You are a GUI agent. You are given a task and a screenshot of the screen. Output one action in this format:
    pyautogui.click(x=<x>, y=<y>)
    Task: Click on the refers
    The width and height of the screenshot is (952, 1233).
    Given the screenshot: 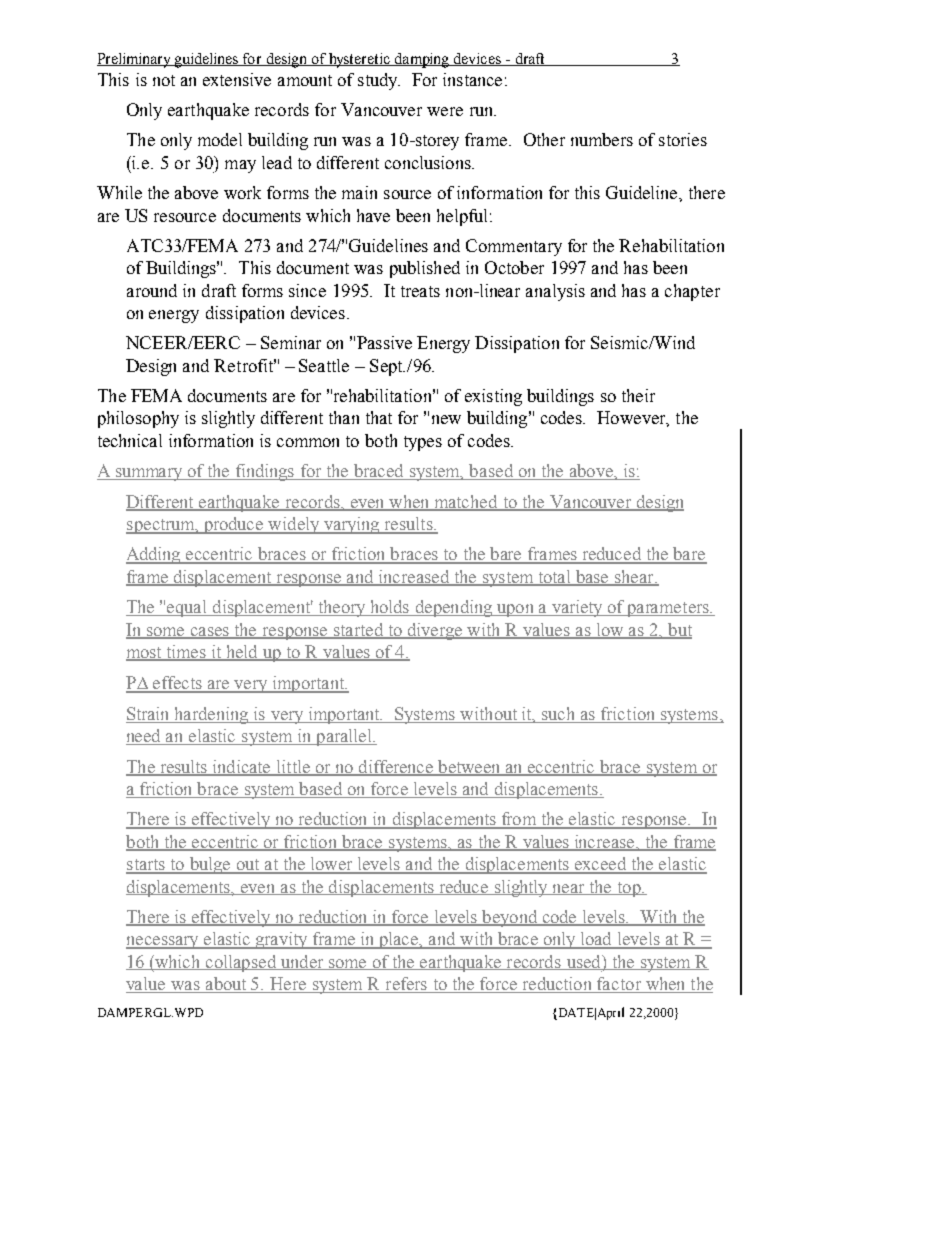 What is the action you would take?
    pyautogui.click(x=406, y=983)
